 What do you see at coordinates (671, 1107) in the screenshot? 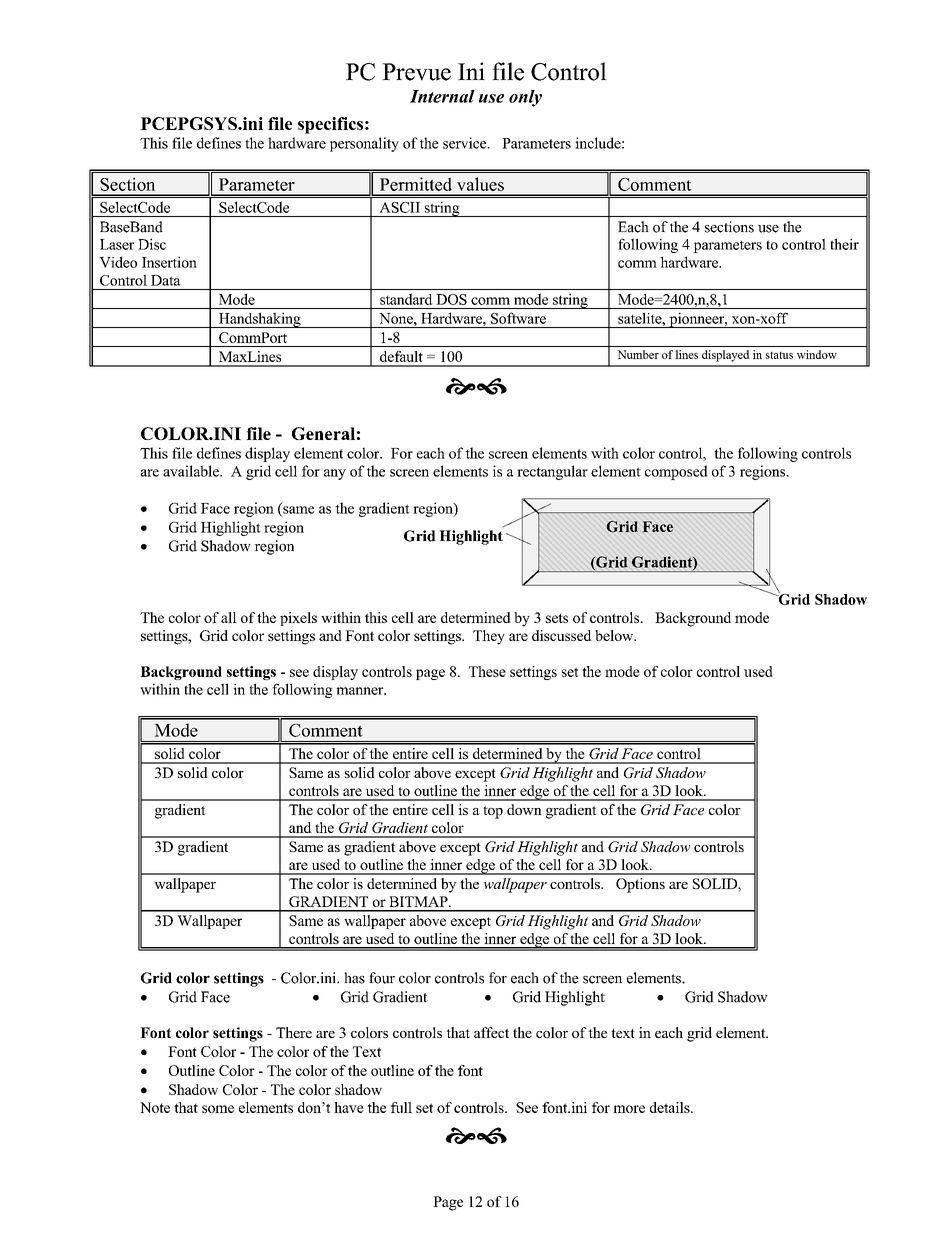
I see `details` at bounding box center [671, 1107].
